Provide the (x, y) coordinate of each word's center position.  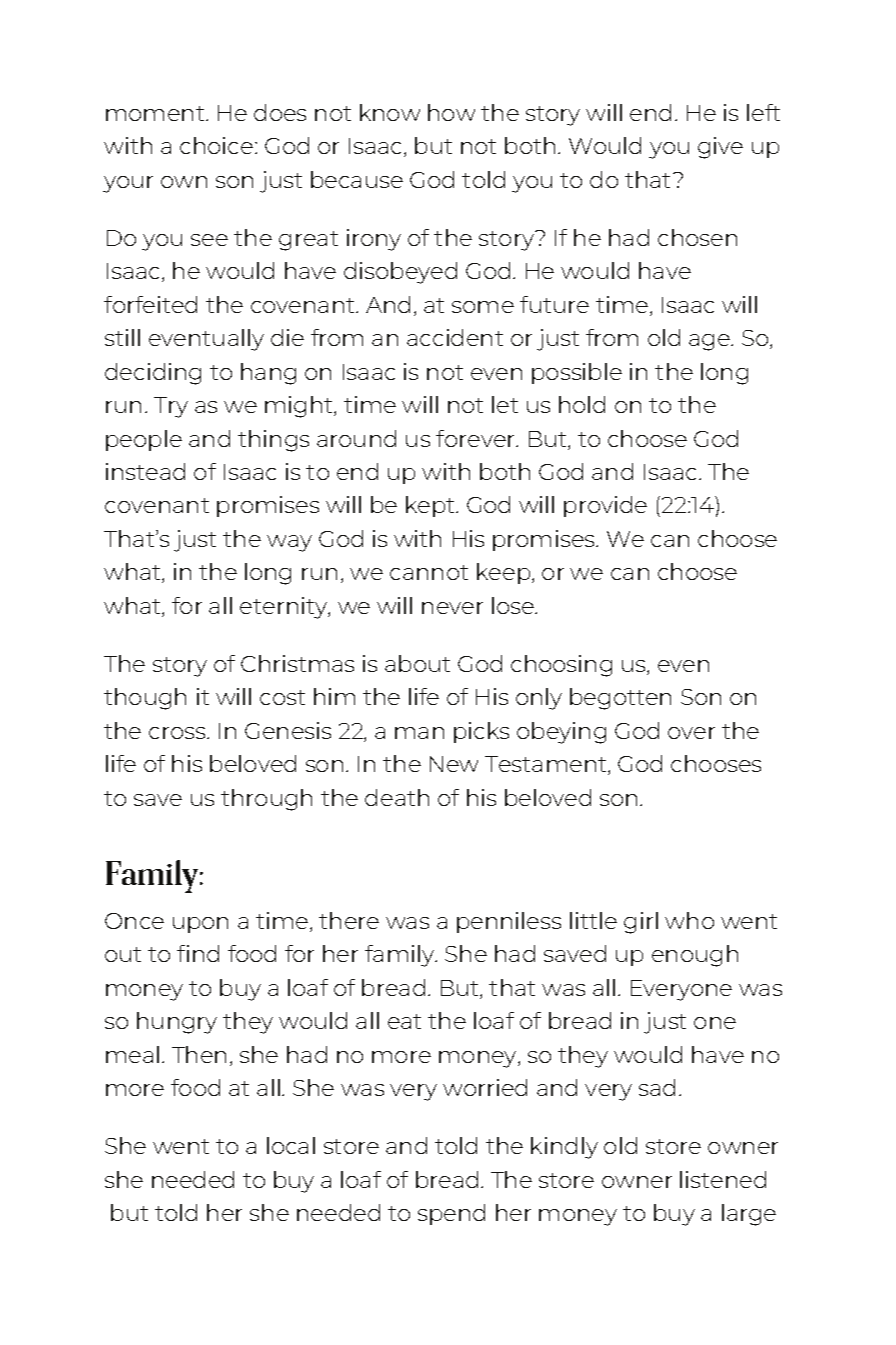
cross (178, 733)
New (454, 764)
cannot (429, 572)
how (451, 112)
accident (455, 337)
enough (695, 956)
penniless (509, 922)
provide (605, 506)
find (198, 953)
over (691, 733)
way (289, 543)
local (291, 1145)
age (710, 342)
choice (216, 145)
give (720, 148)
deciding (153, 374)
